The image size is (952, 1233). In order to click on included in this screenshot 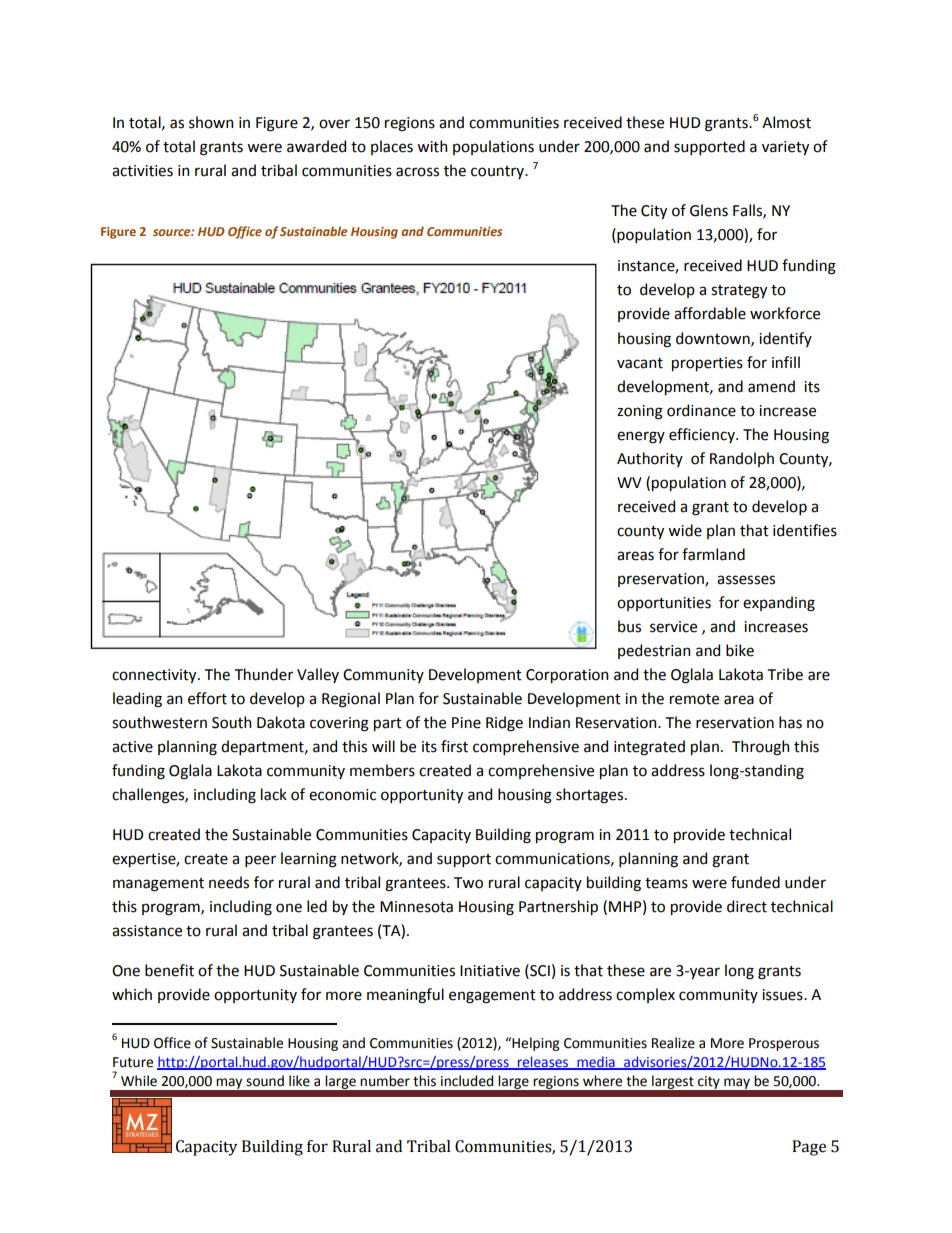, I will do `click(467, 1081)`.
